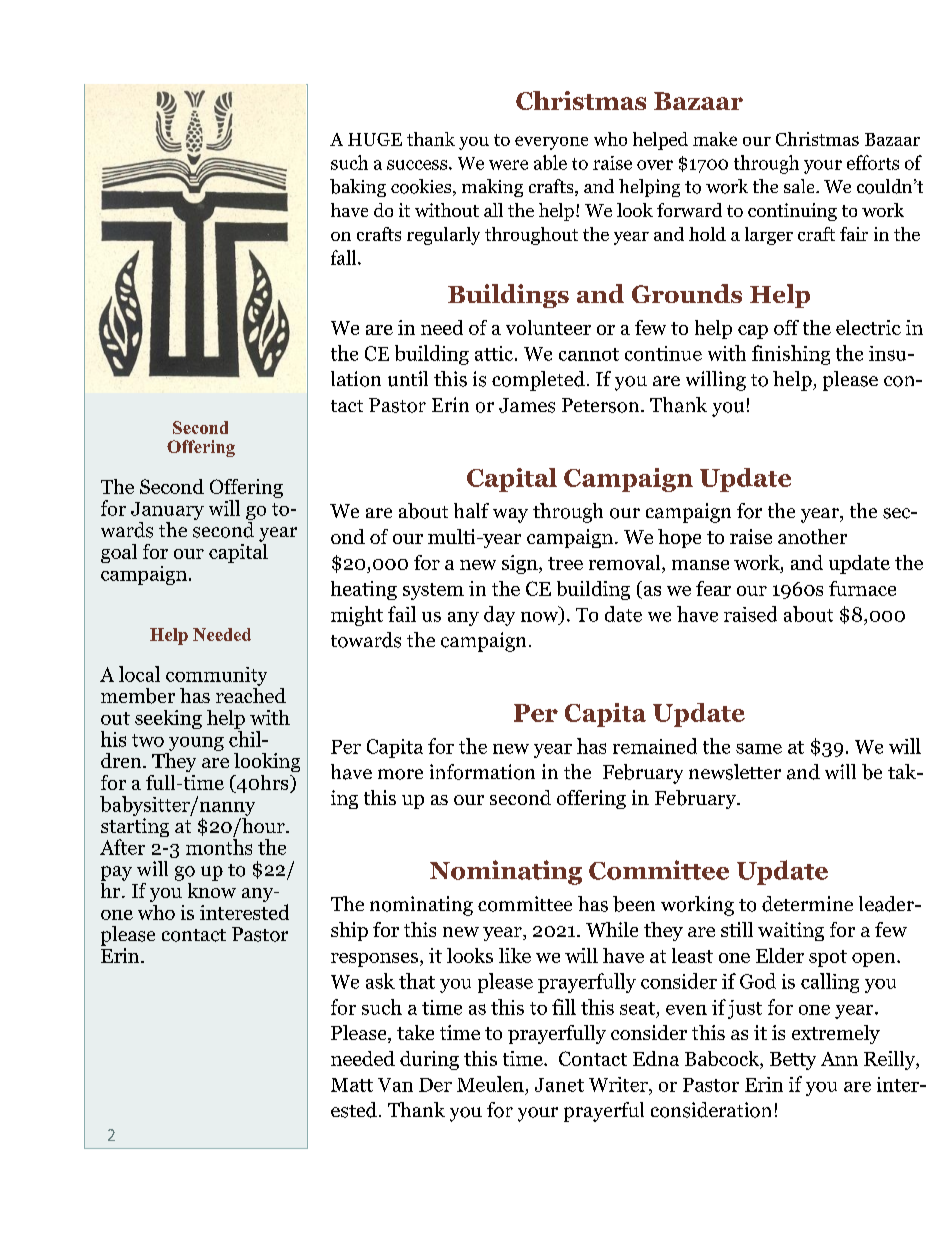 The height and width of the image is (1233, 952). I want to click on were, so click(508, 165).
